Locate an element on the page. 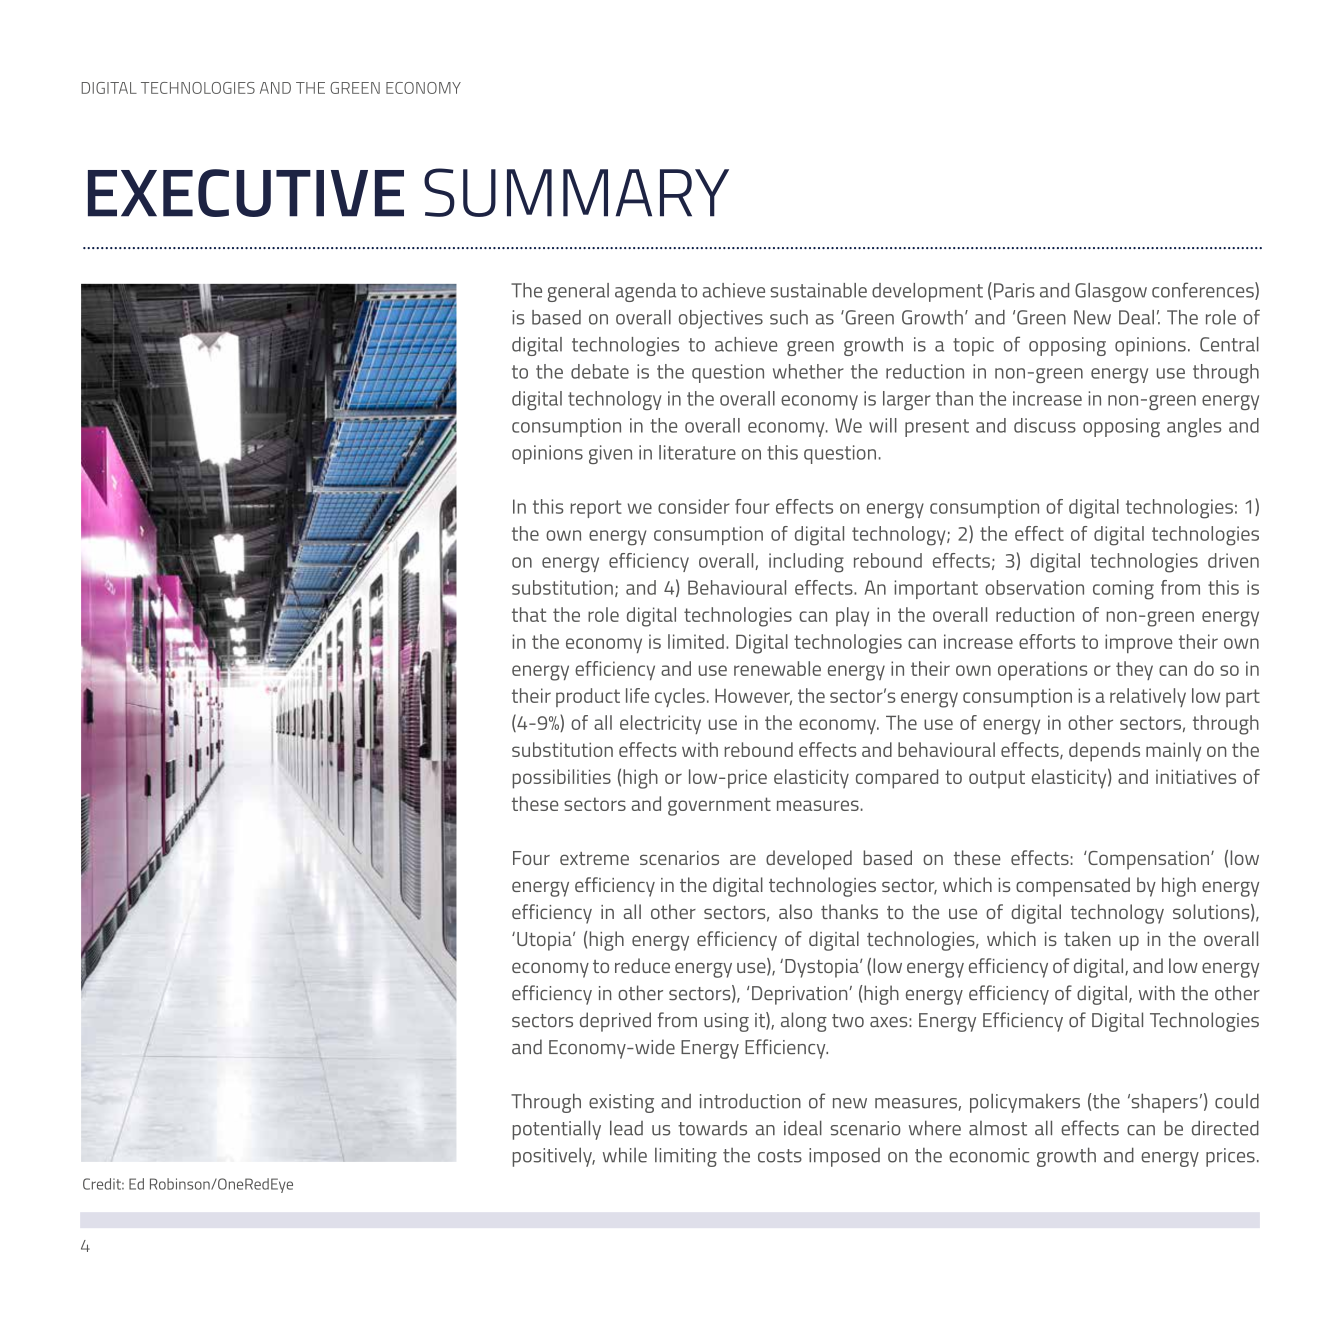 This image has height=1341, width=1341. angles is located at coordinates (1194, 427).
